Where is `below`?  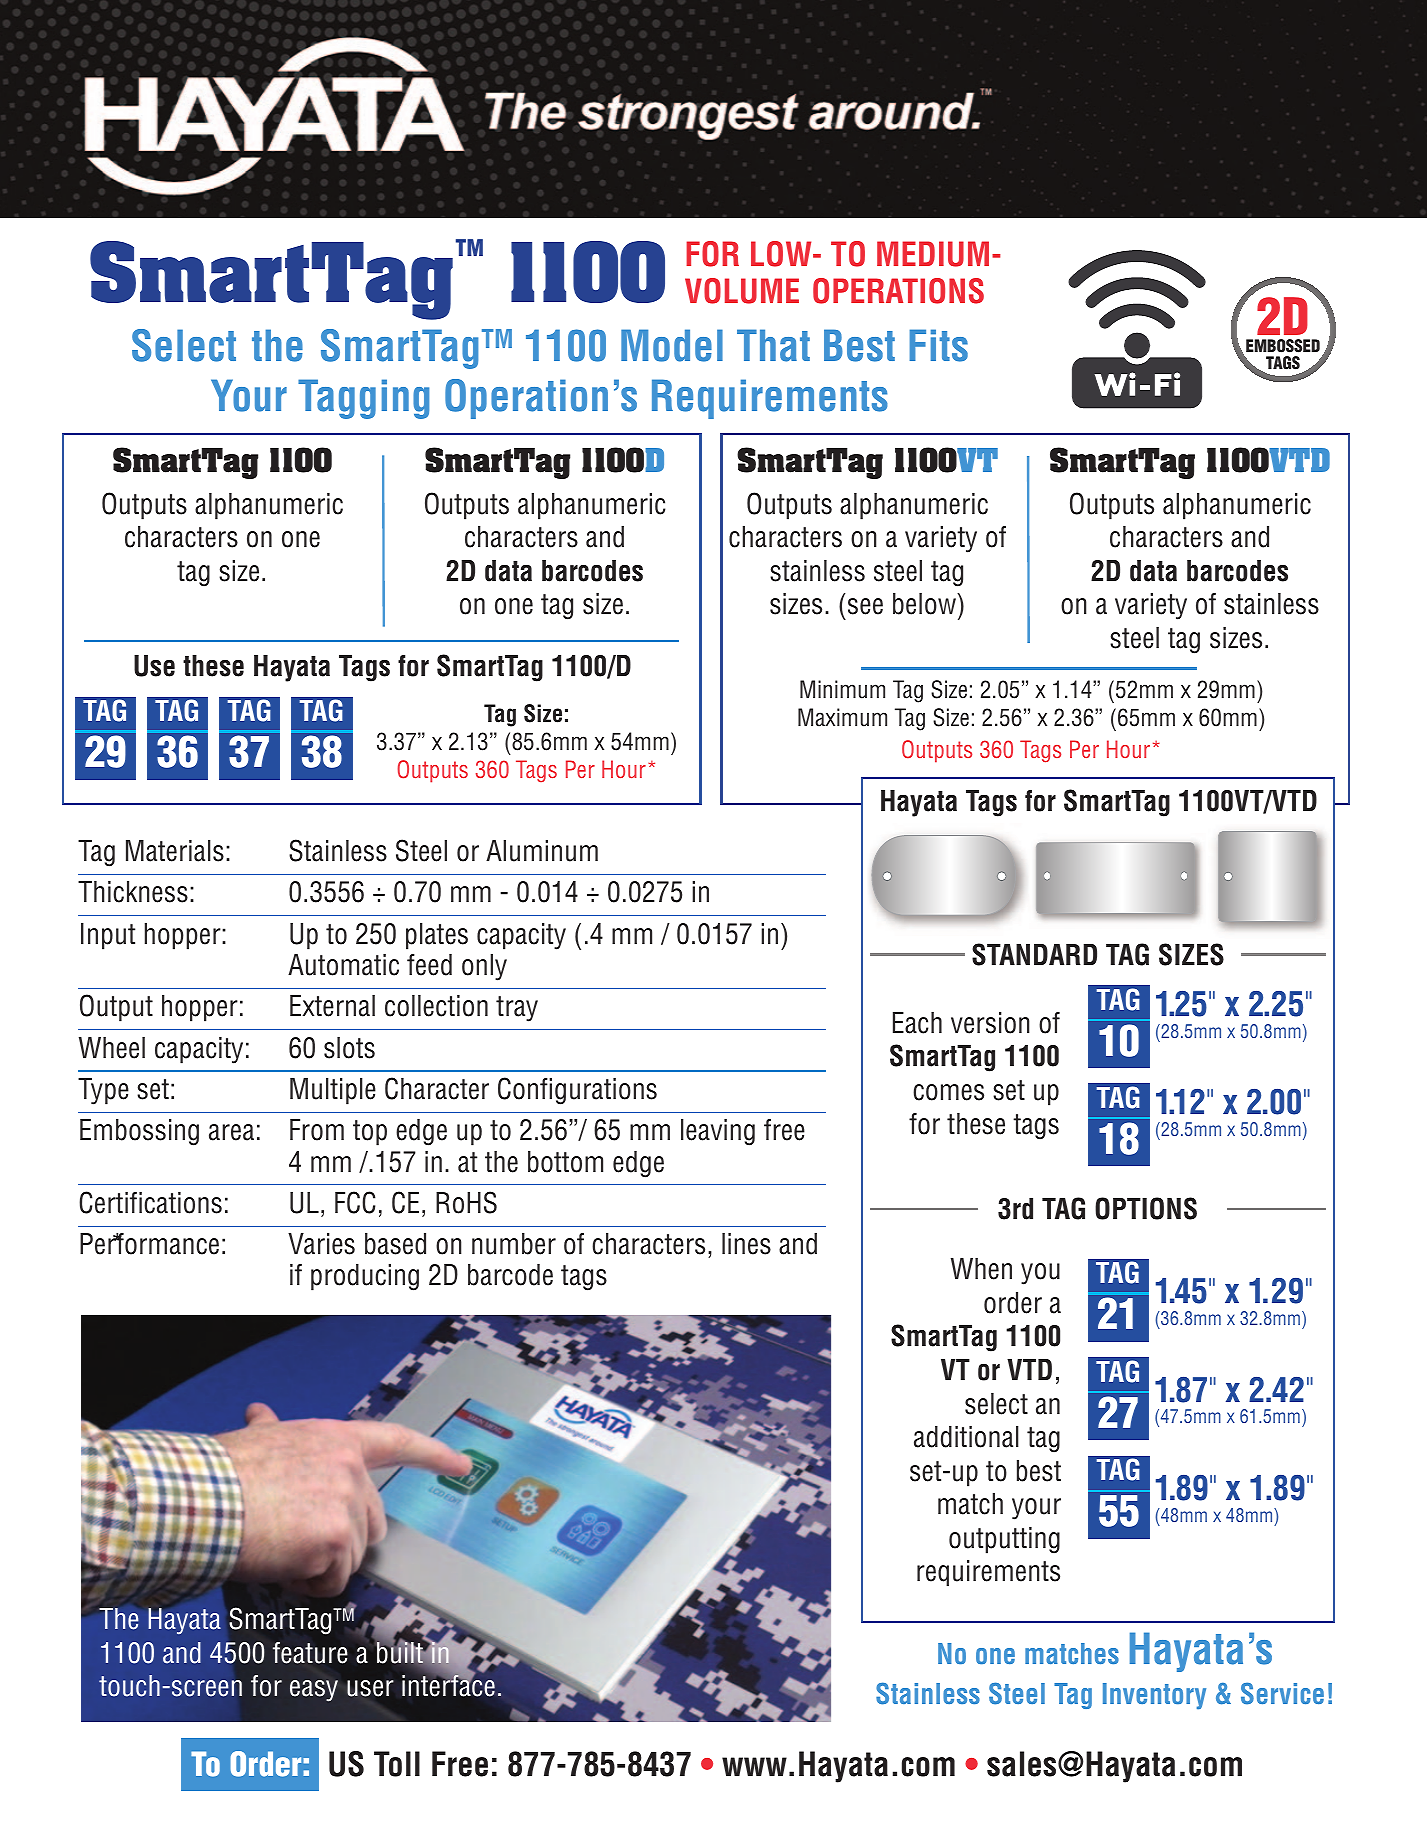 below is located at coordinates (925, 604).
